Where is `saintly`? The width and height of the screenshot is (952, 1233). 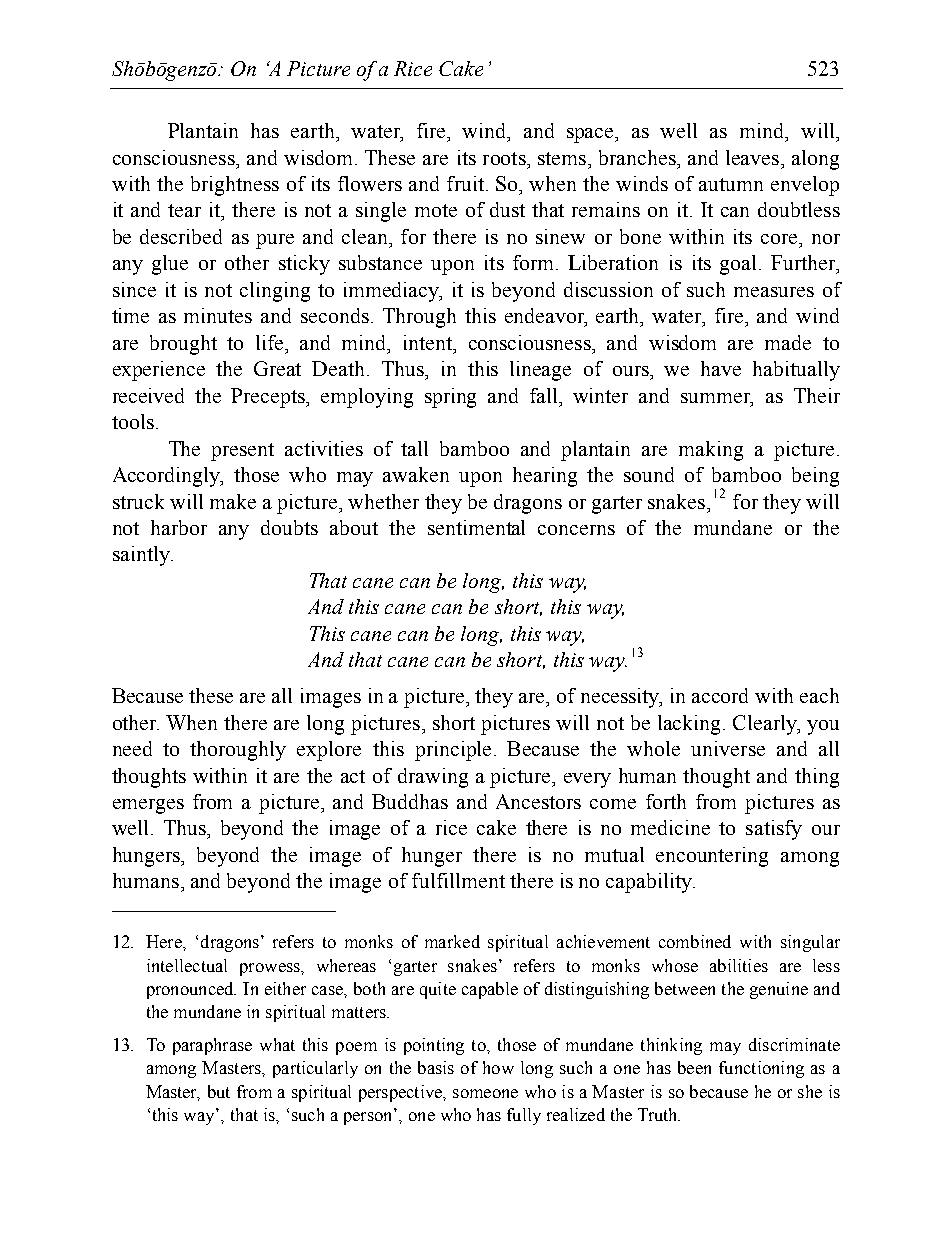
saintly is located at coordinates (142, 556).
